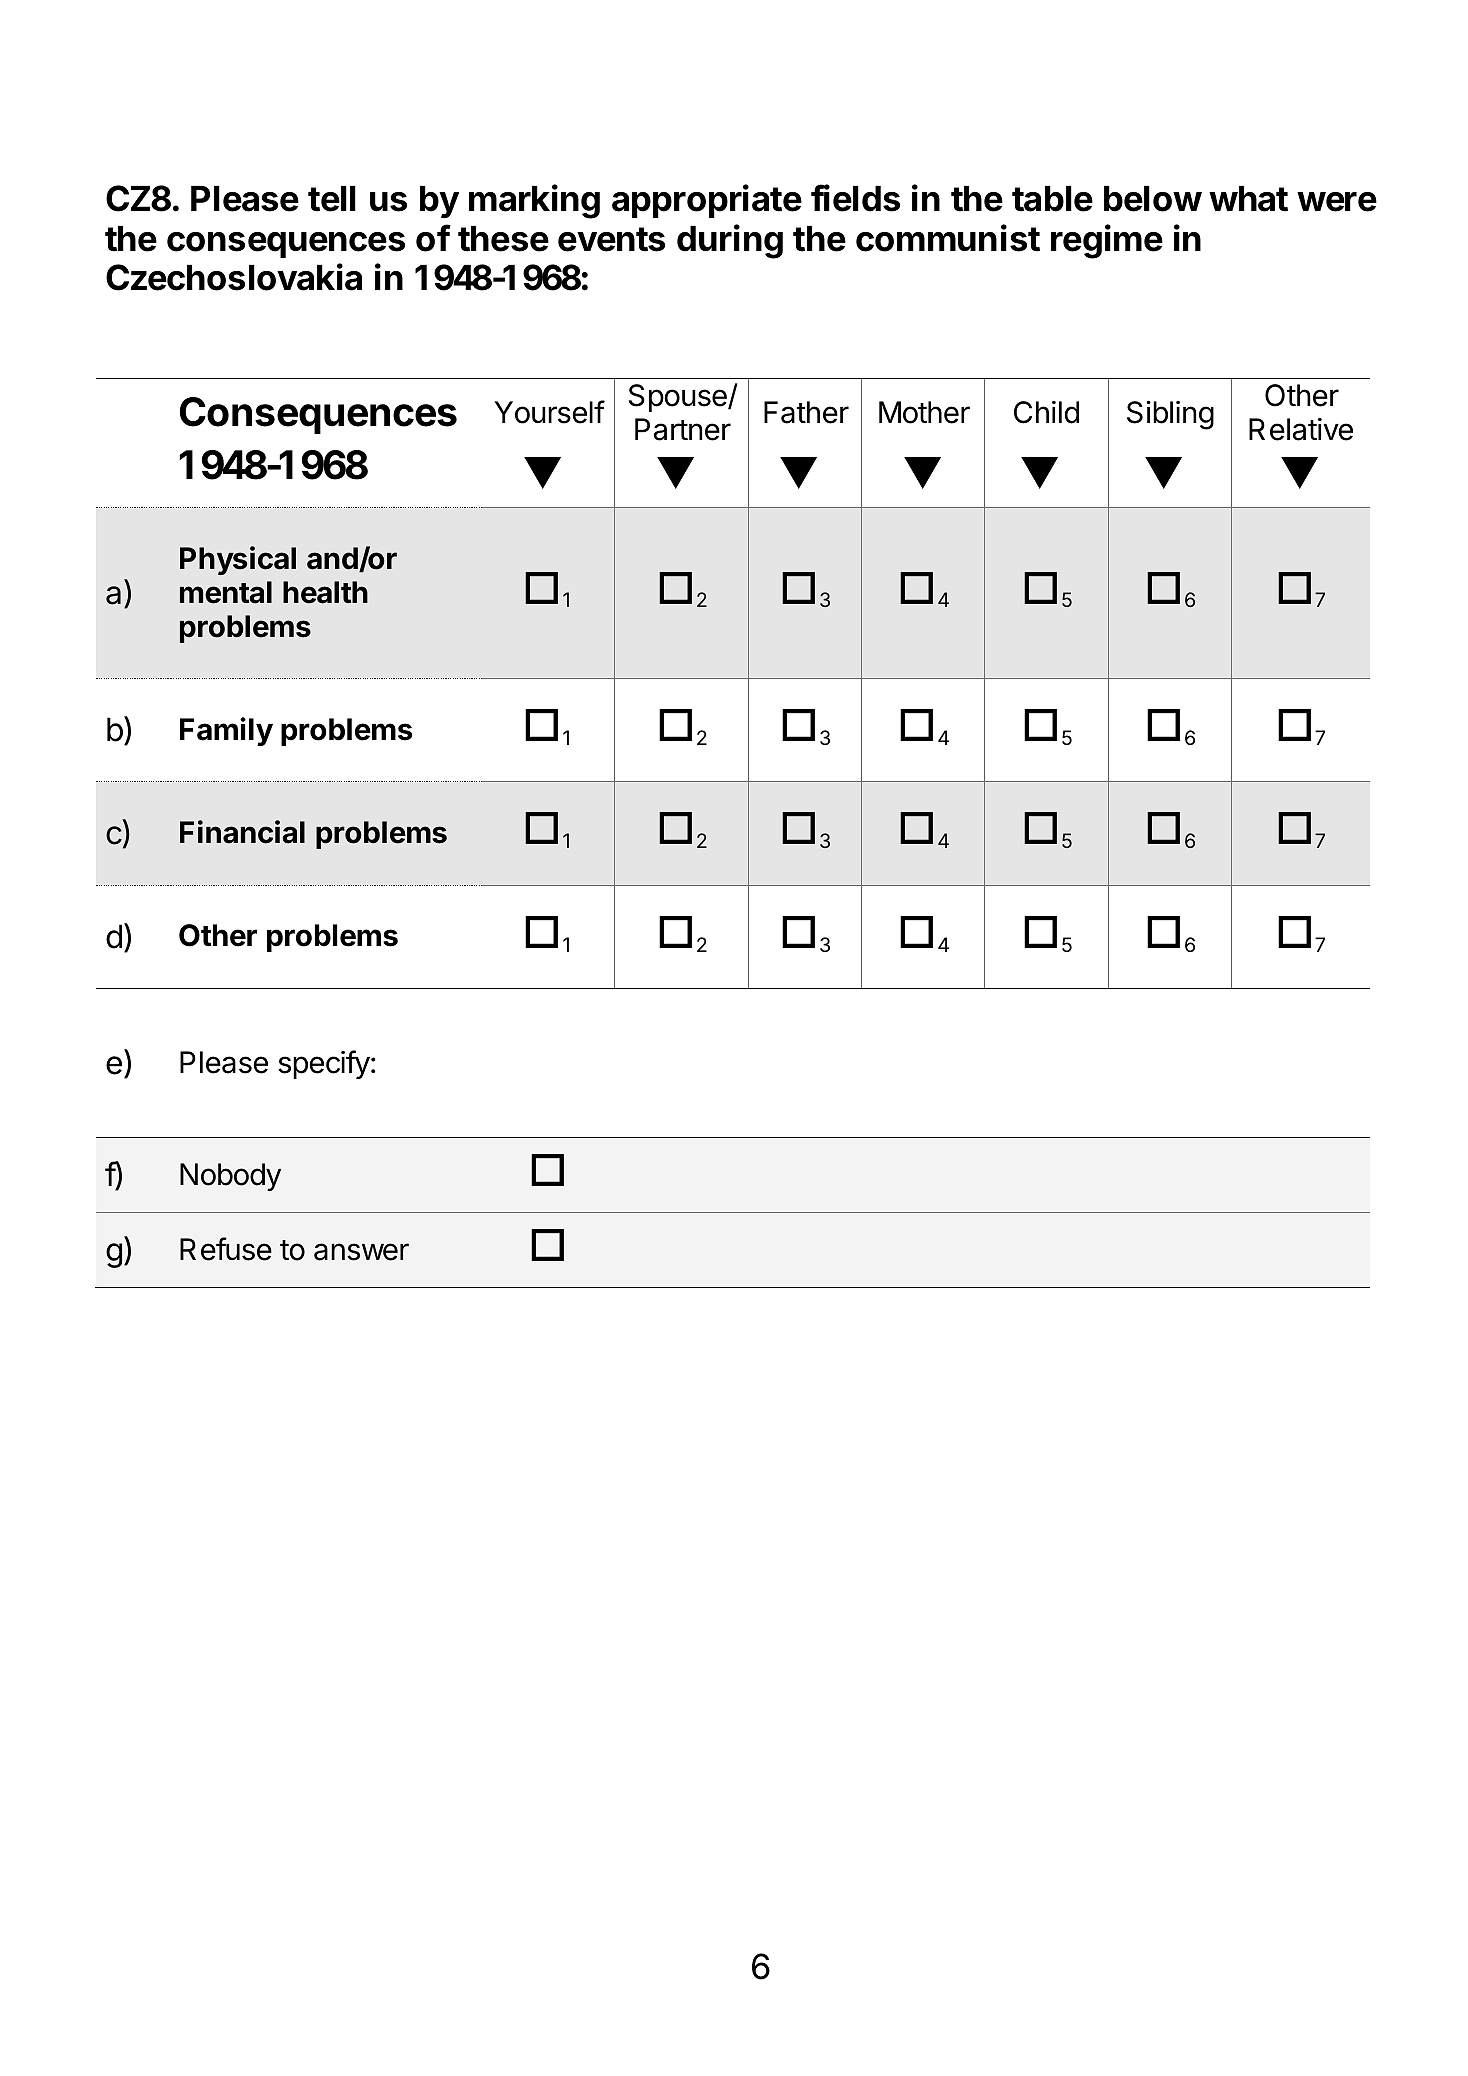 This image has height=2076, width=1468. I want to click on Refuse, so click(226, 1249).
